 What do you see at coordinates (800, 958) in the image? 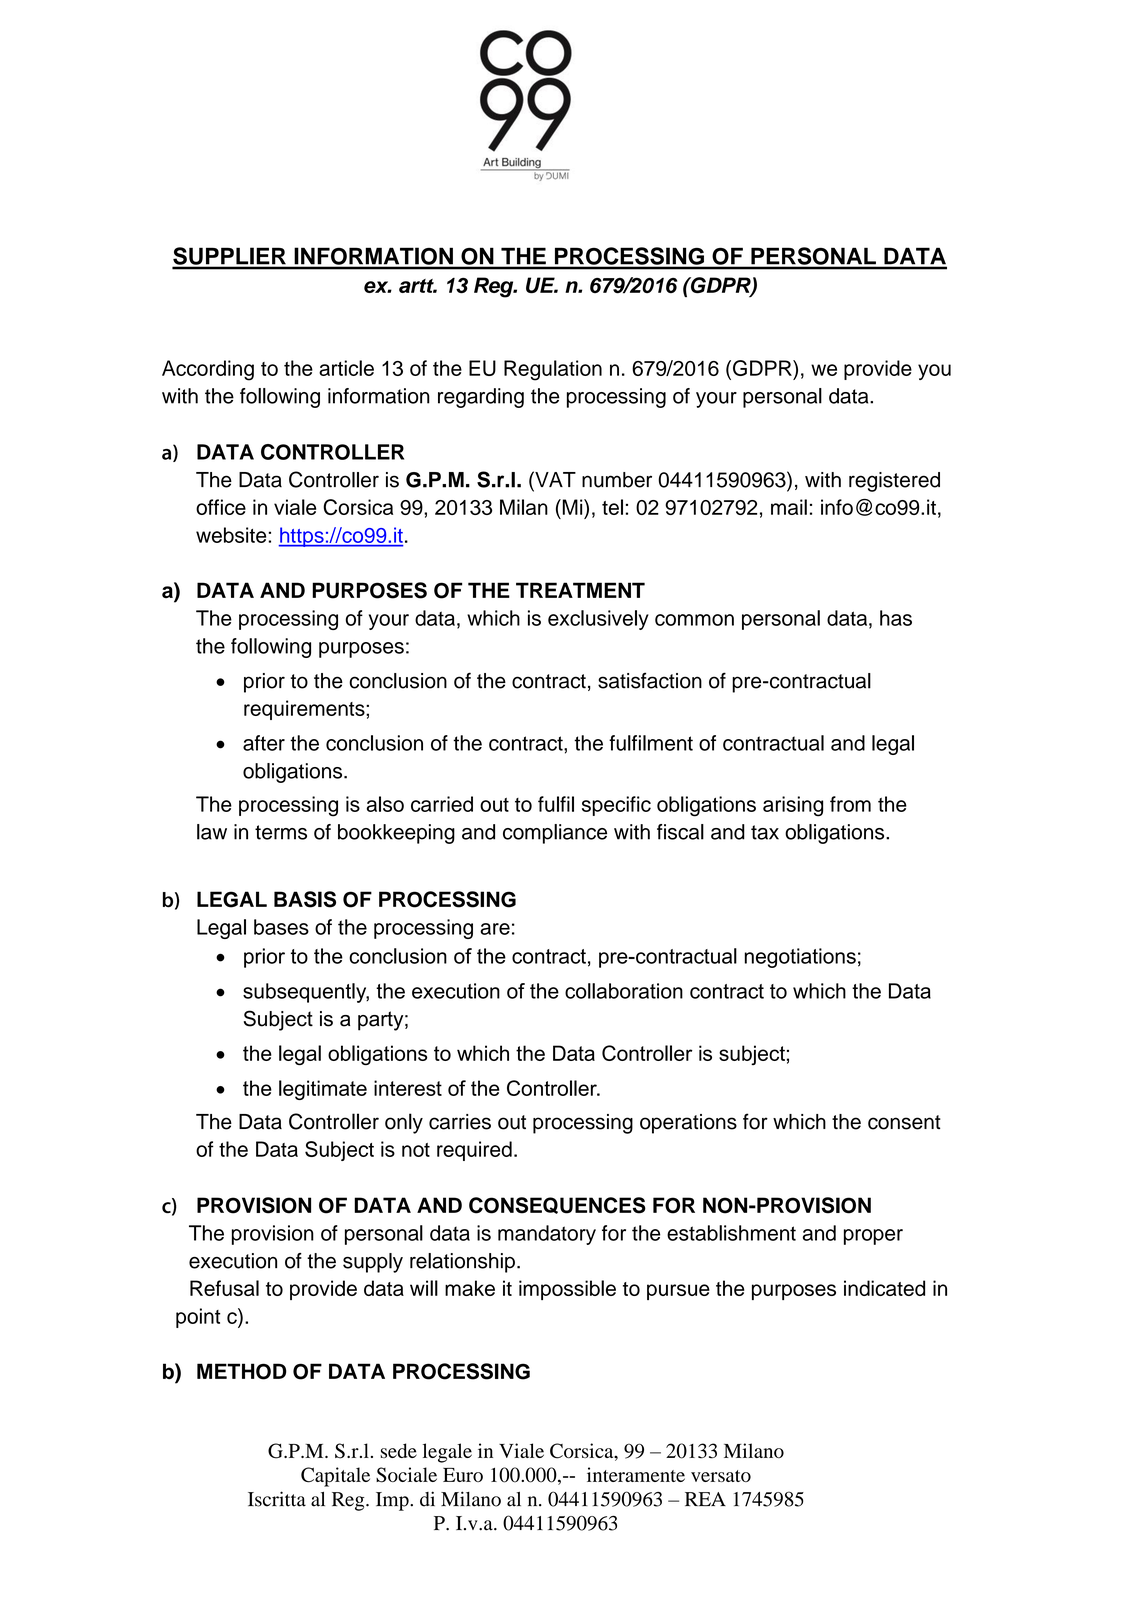
I see `negotiations` at bounding box center [800, 958].
